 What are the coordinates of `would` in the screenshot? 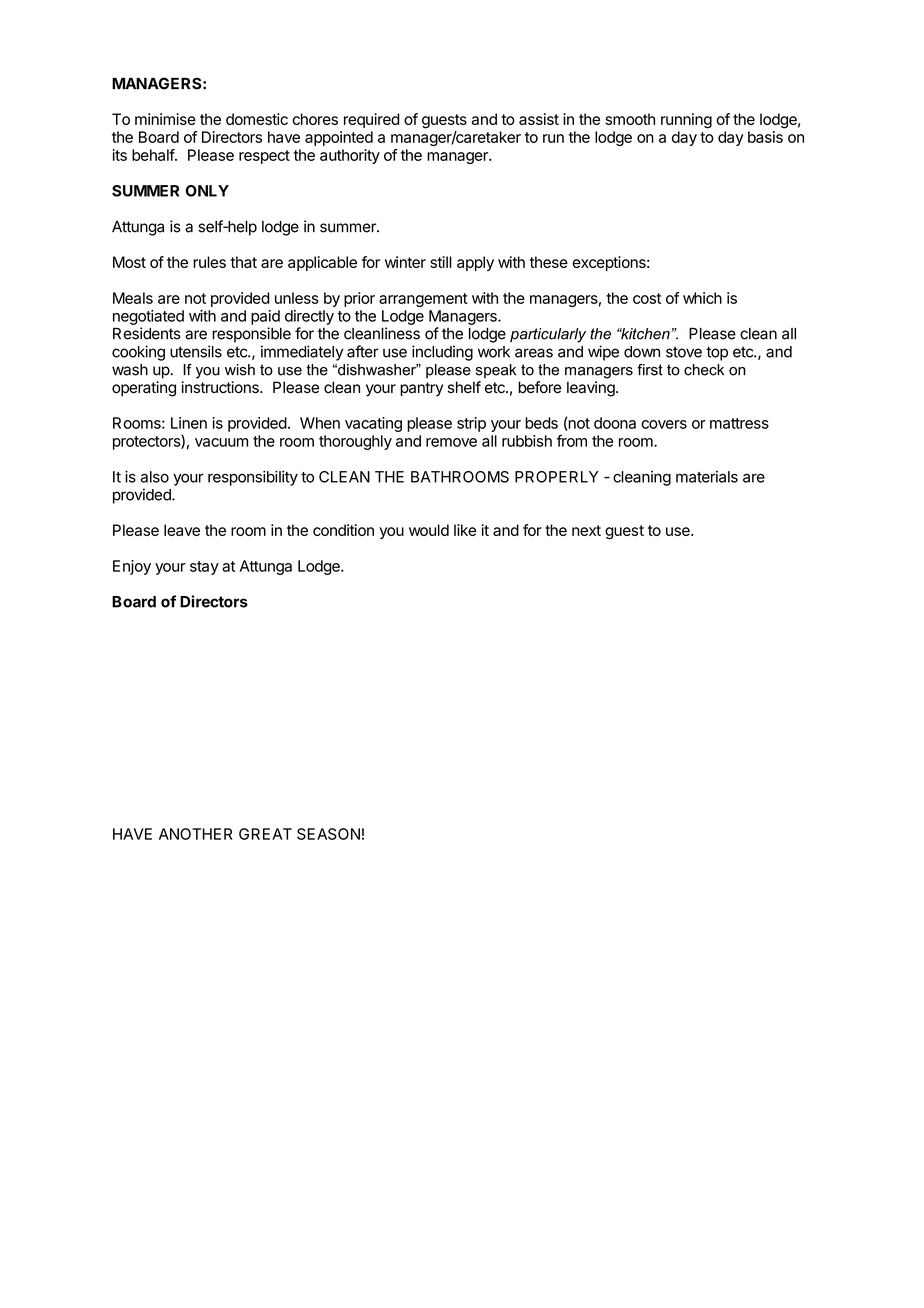 It's located at (429, 530).
